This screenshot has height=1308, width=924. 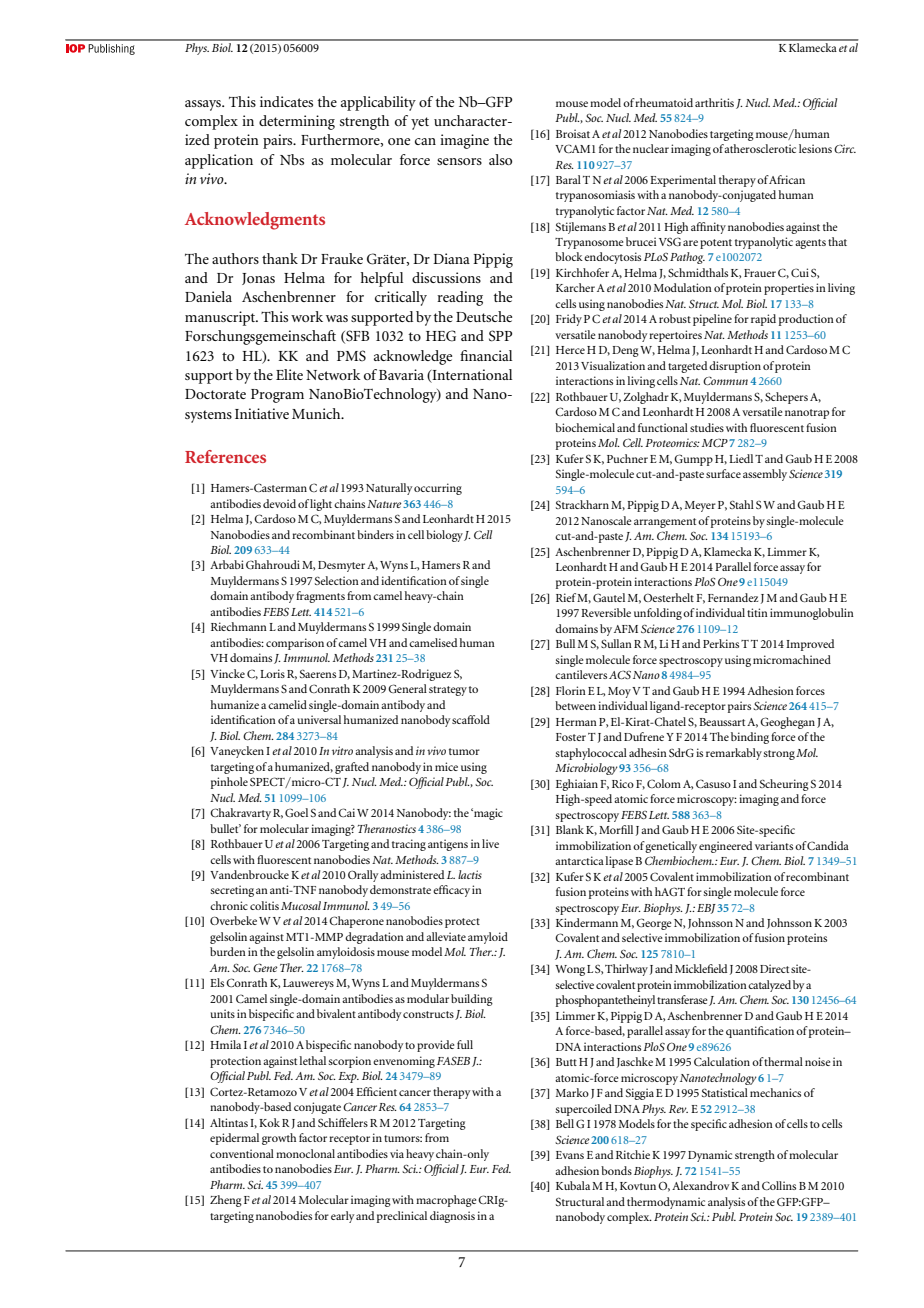 I want to click on Evans, so click(x=570, y=1155).
